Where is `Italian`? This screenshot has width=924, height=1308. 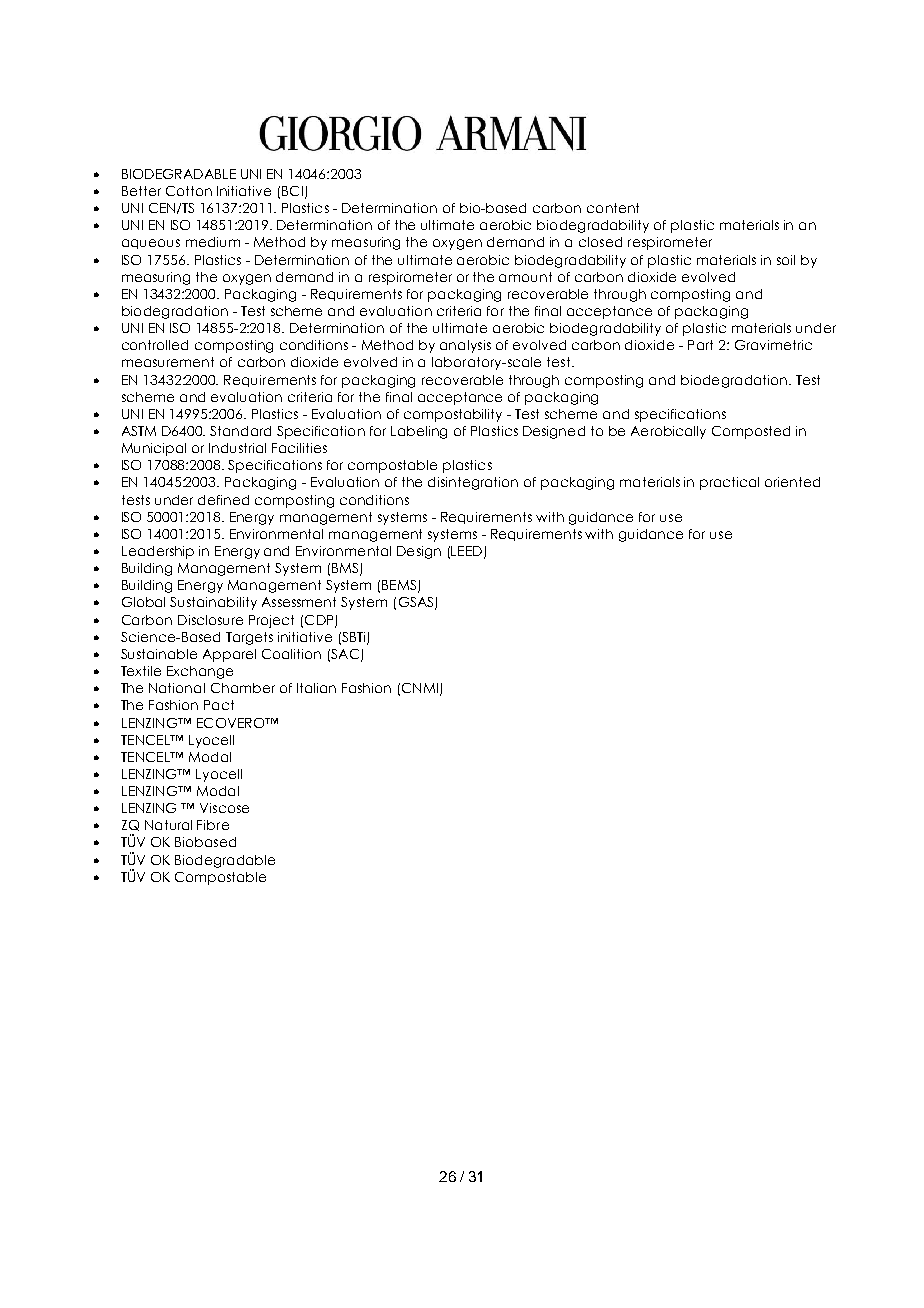 Italian is located at coordinates (316, 688).
